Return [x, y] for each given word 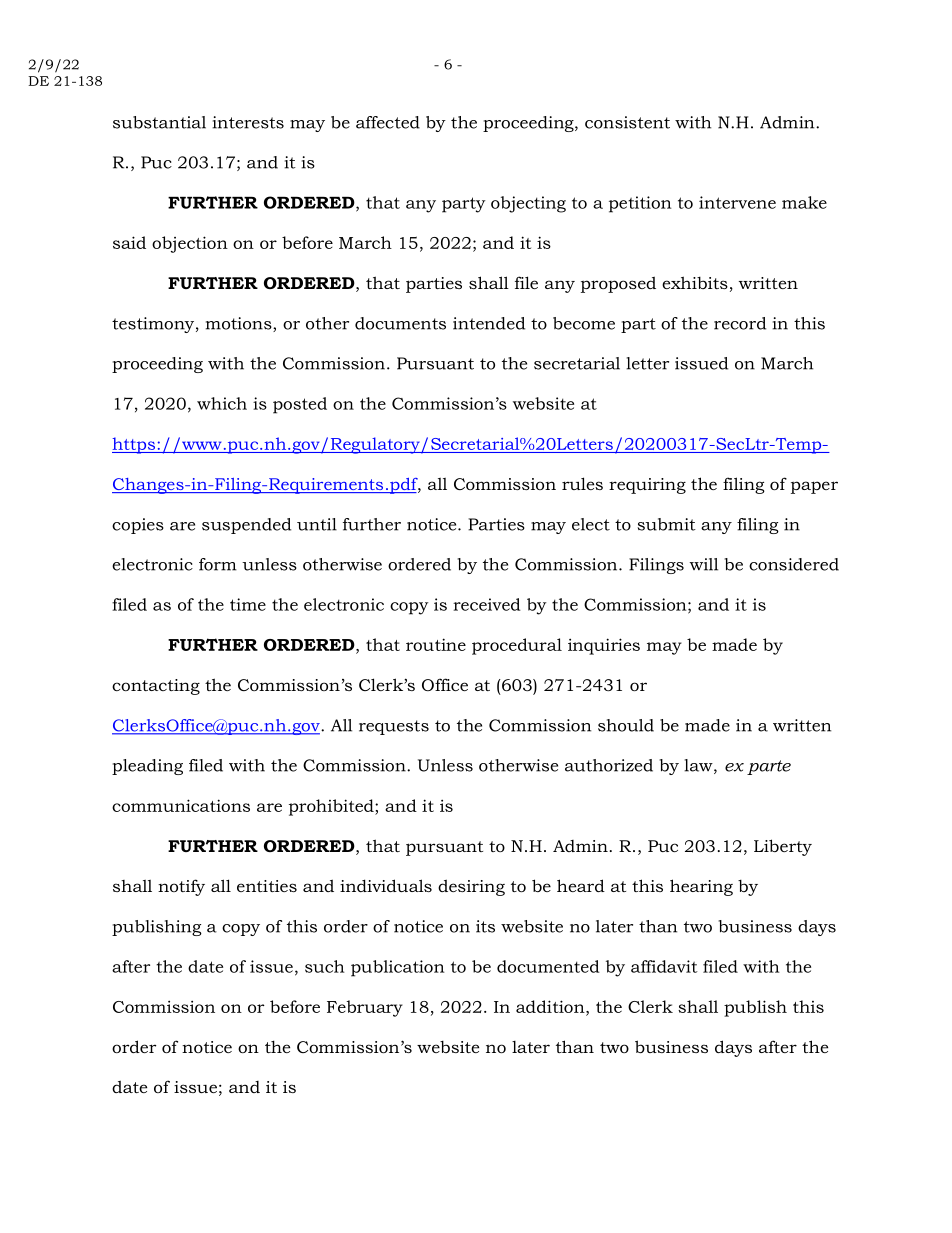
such [325, 966]
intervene [737, 202]
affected [388, 122]
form [218, 564]
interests [248, 122]
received [487, 604]
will [703, 564]
